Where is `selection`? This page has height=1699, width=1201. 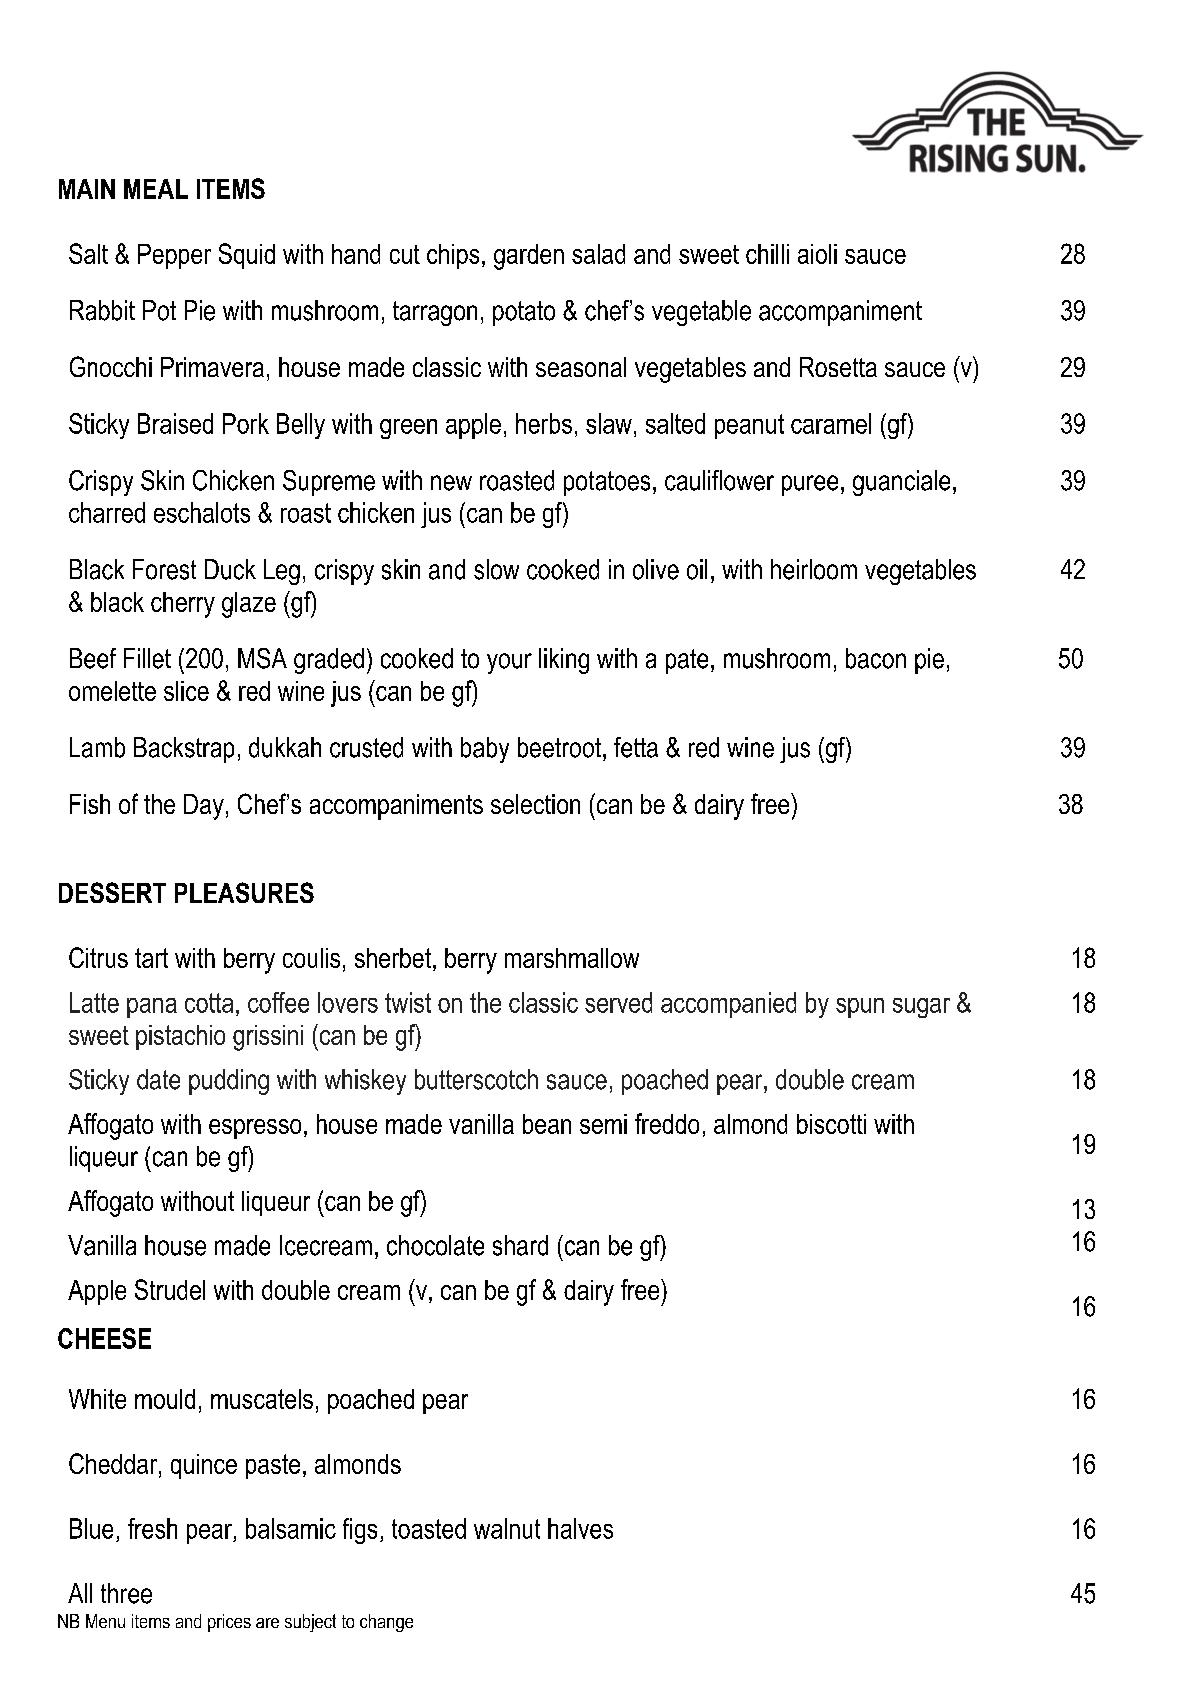 selection is located at coordinates (535, 804).
